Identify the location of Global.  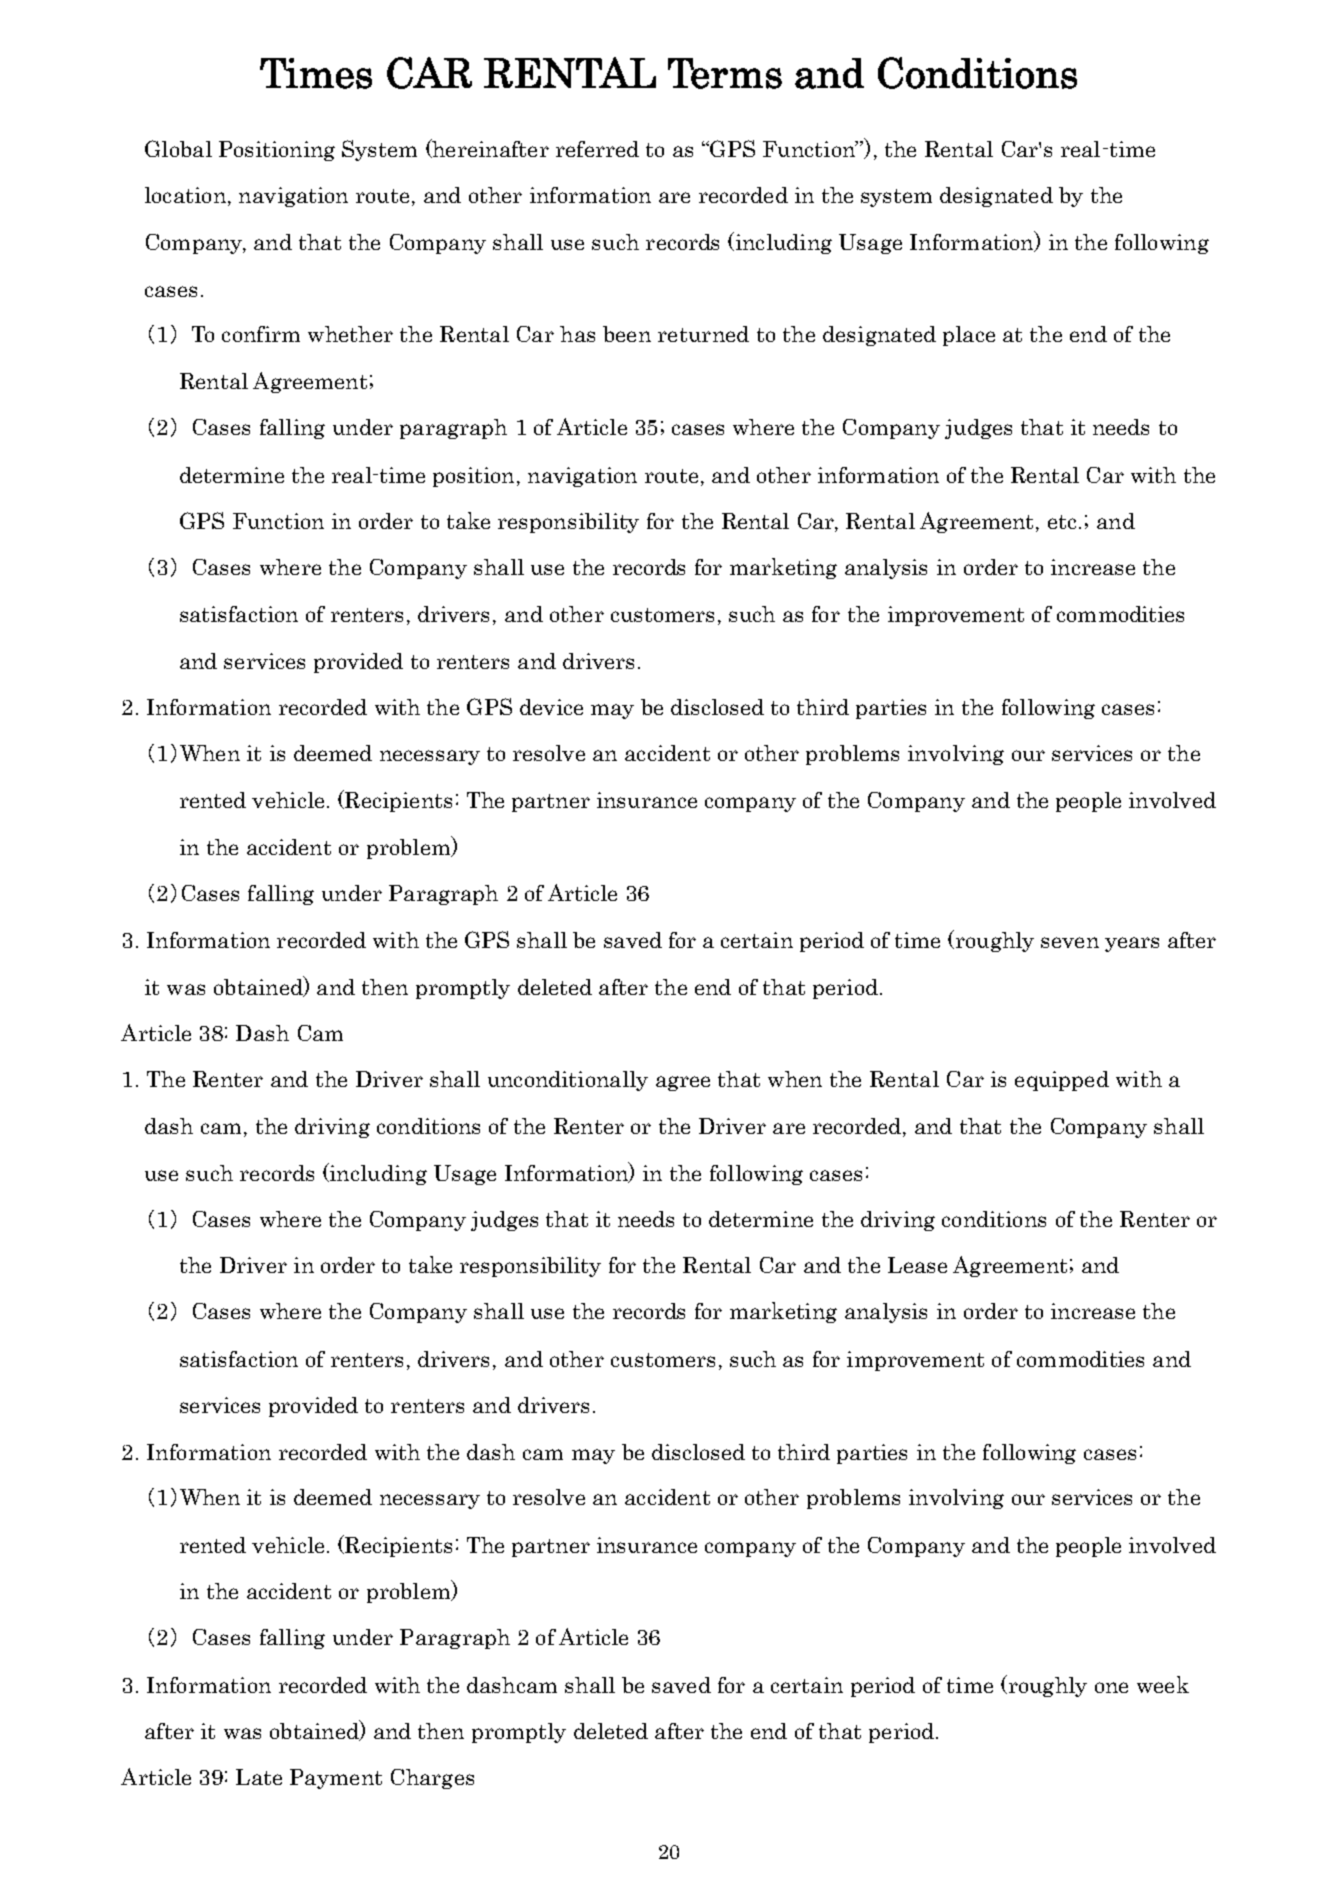
(178, 148).
